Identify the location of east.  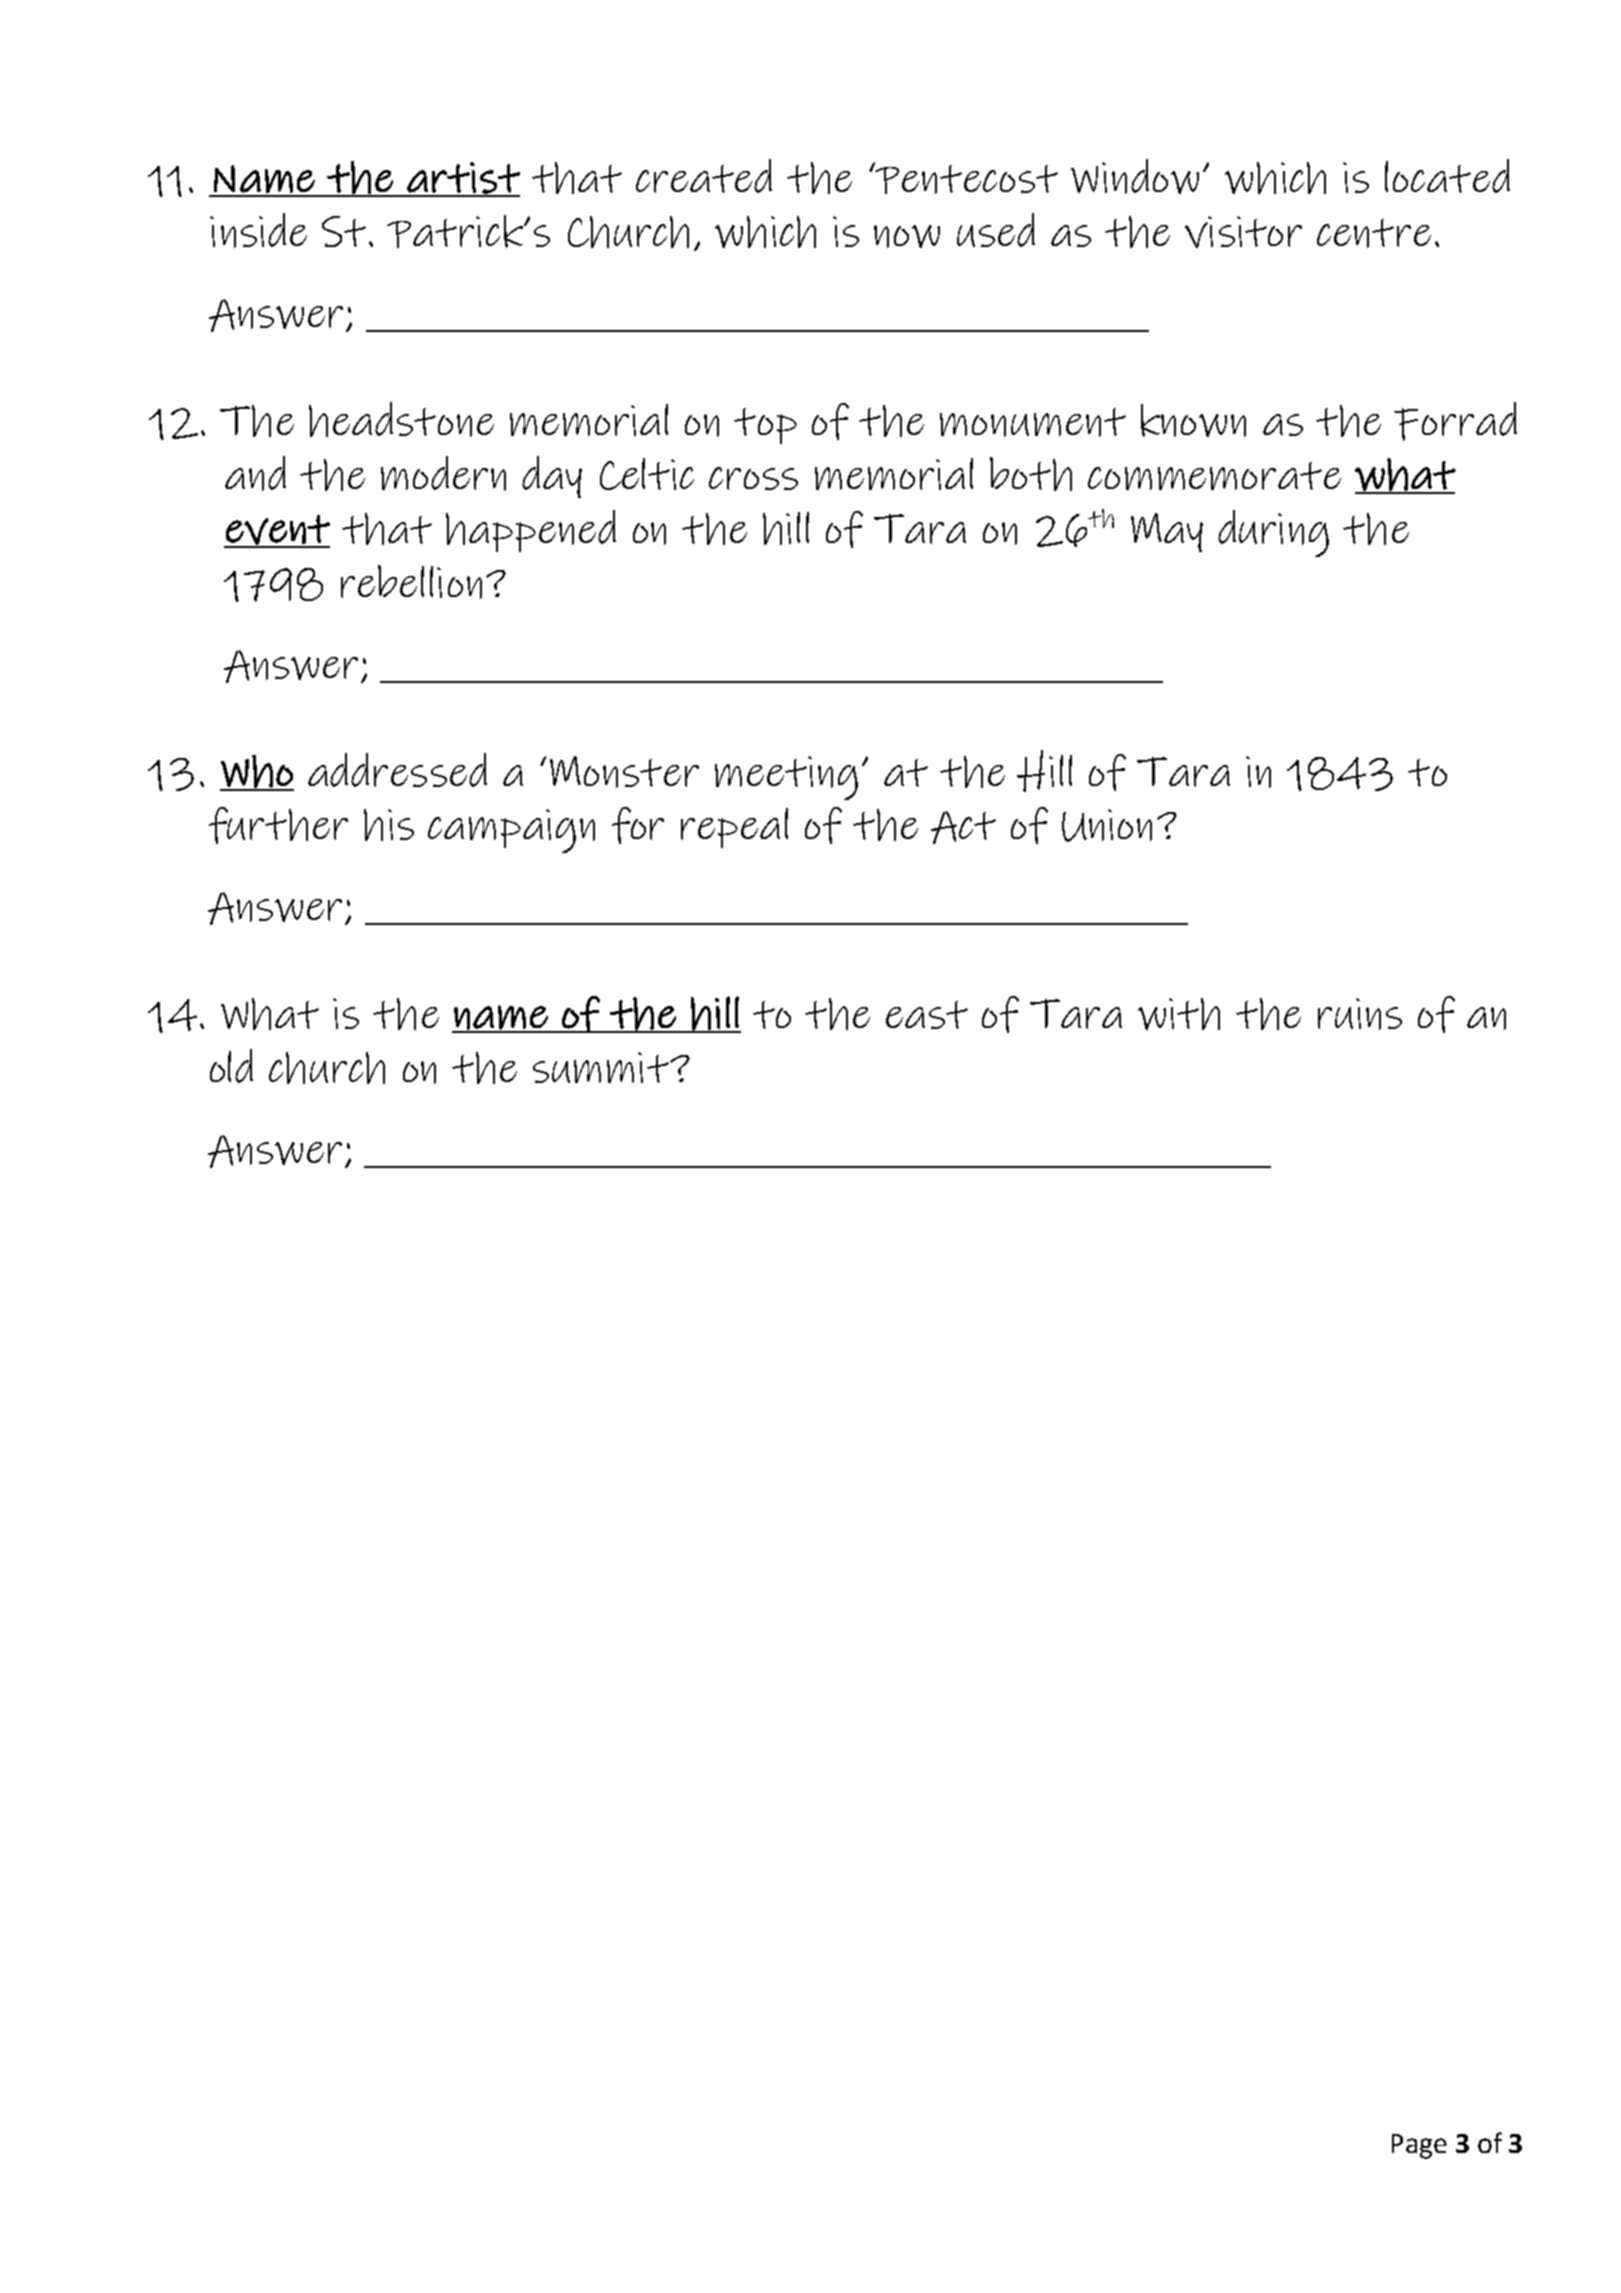
(927, 1015).
